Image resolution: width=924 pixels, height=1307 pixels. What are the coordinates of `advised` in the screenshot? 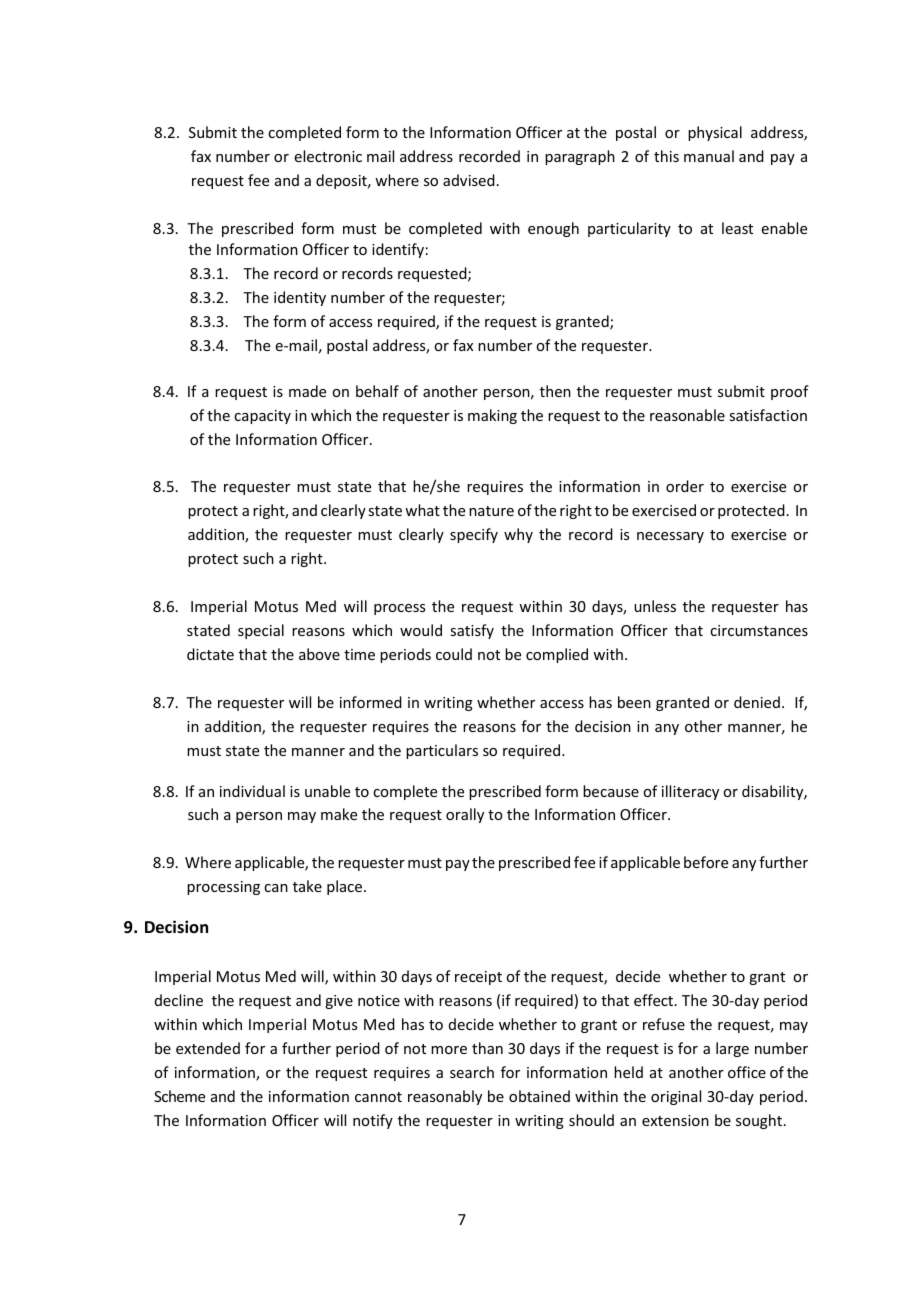 It's located at (469, 180).
